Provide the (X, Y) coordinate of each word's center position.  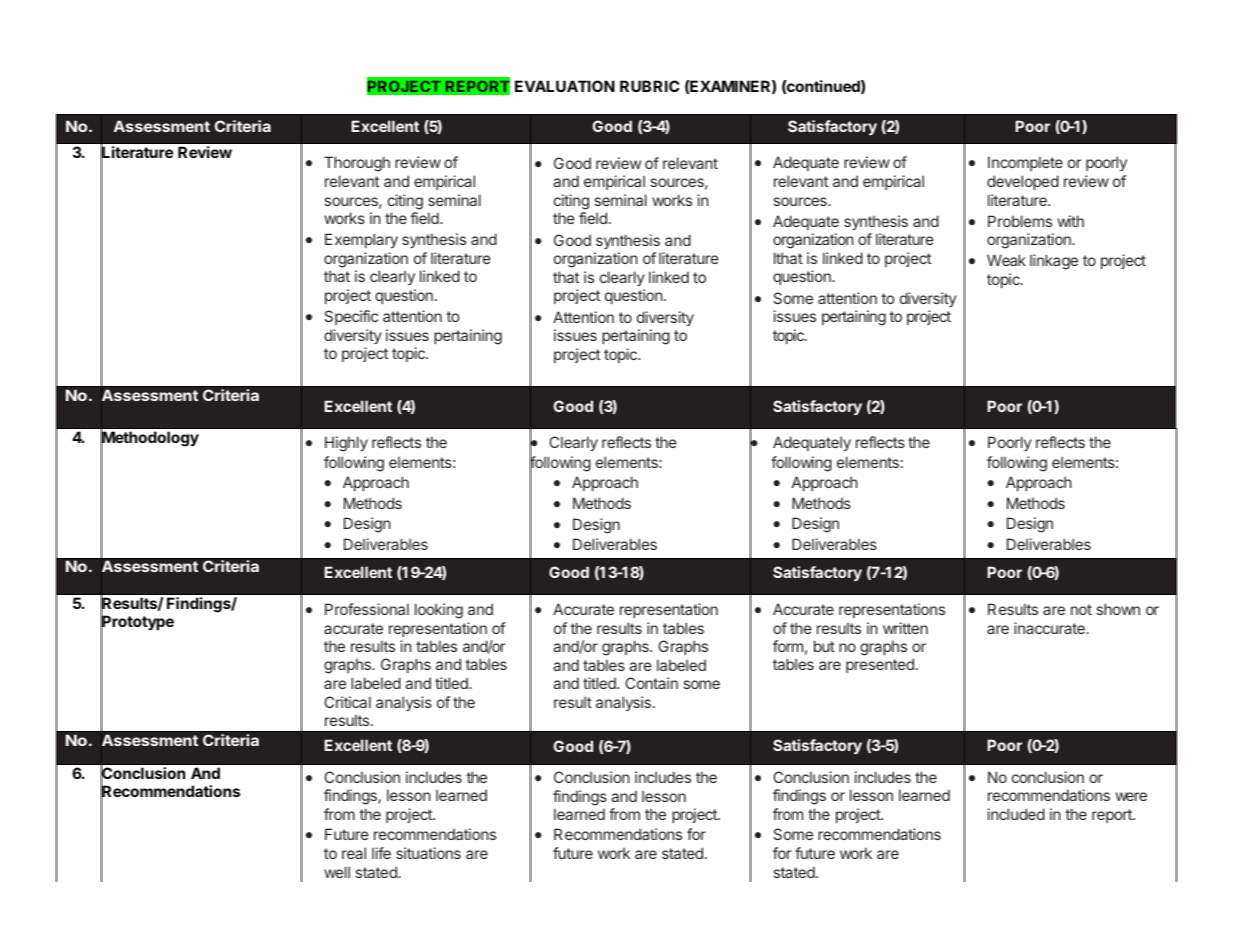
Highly (346, 444)
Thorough (357, 164)
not (1081, 609)
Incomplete (1025, 163)
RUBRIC (649, 86)
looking (439, 611)
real (354, 853)
